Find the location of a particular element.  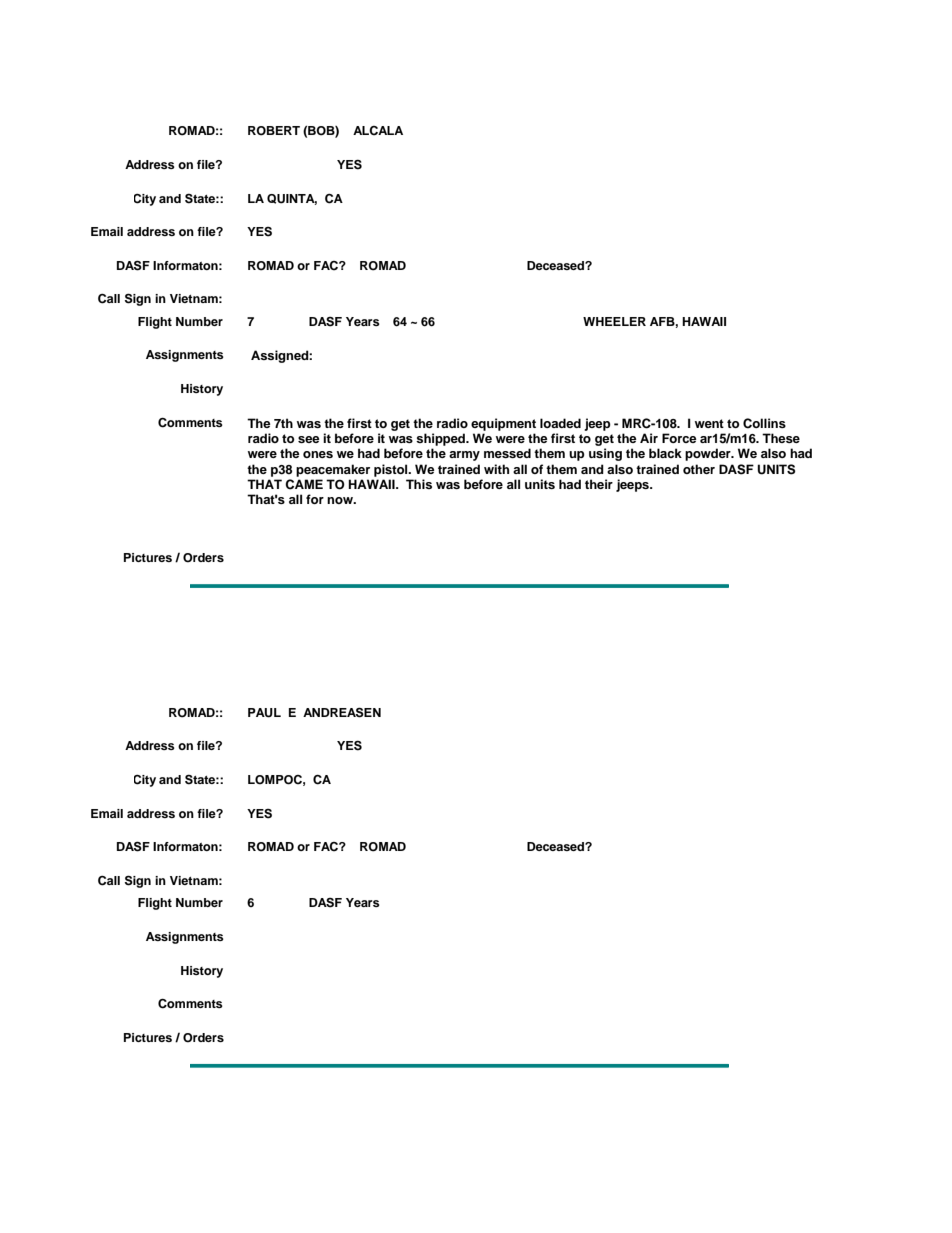

PAUL is located at coordinates (264, 713).
